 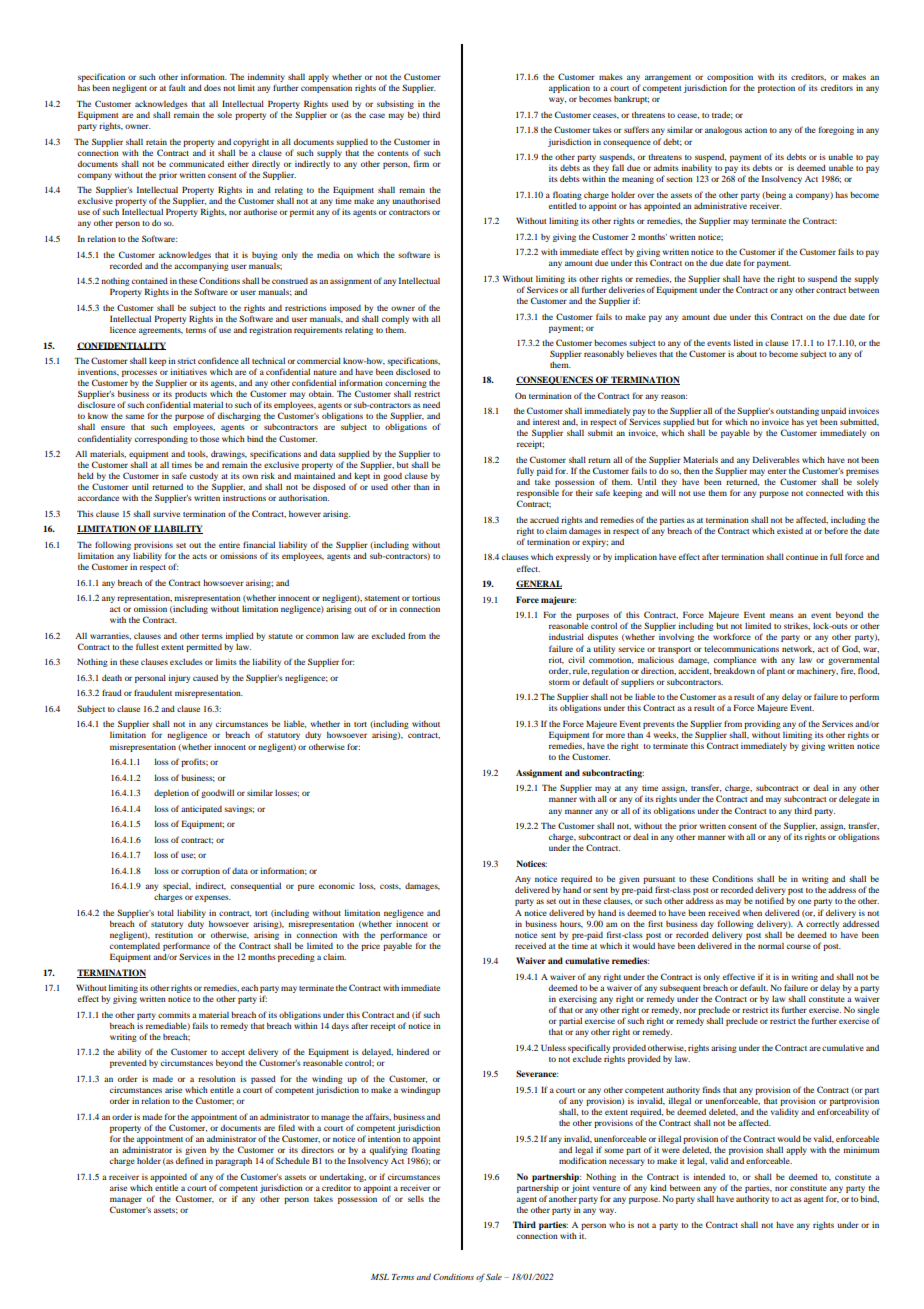 What do you see at coordinates (395, 104) in the screenshot?
I see `subsisting` at bounding box center [395, 104].
